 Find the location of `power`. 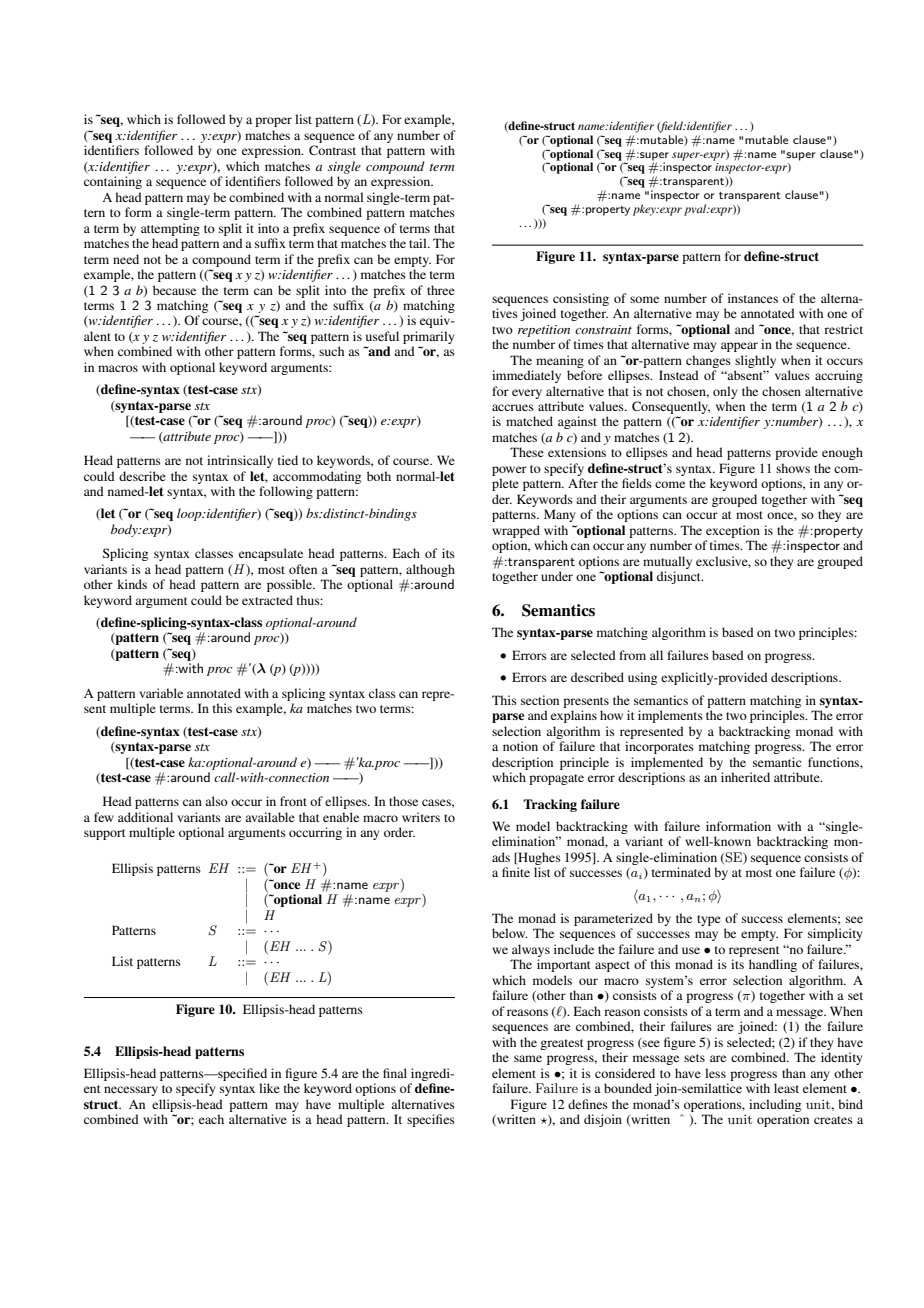

power is located at coordinates (509, 471).
